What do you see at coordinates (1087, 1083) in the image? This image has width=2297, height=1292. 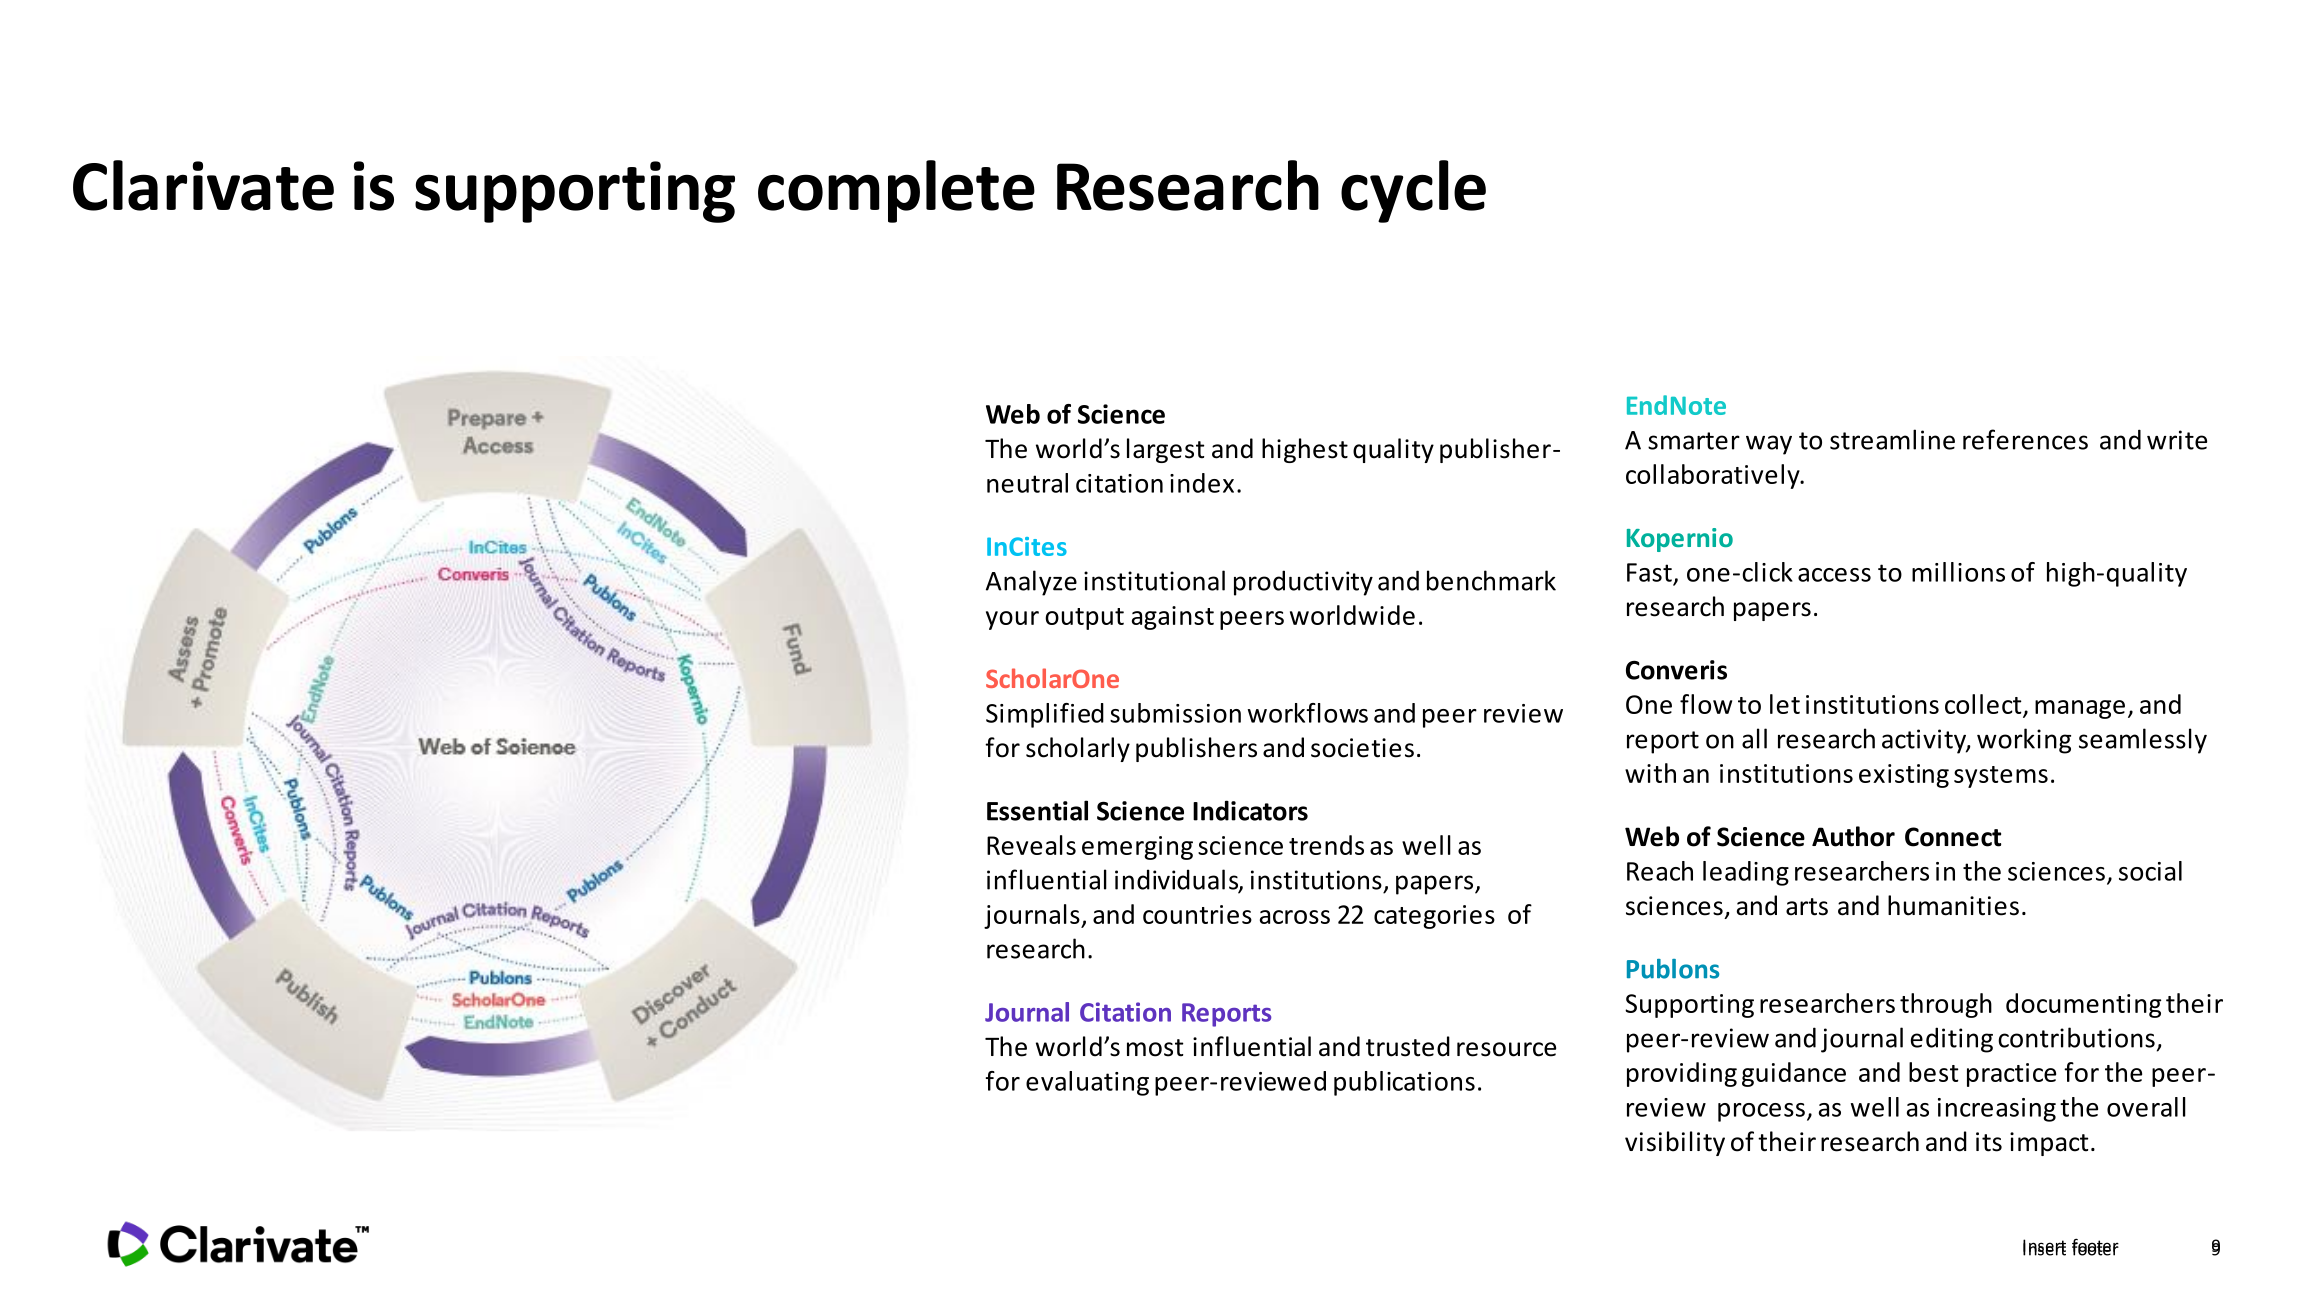 I see `evaluating` at bounding box center [1087, 1083].
